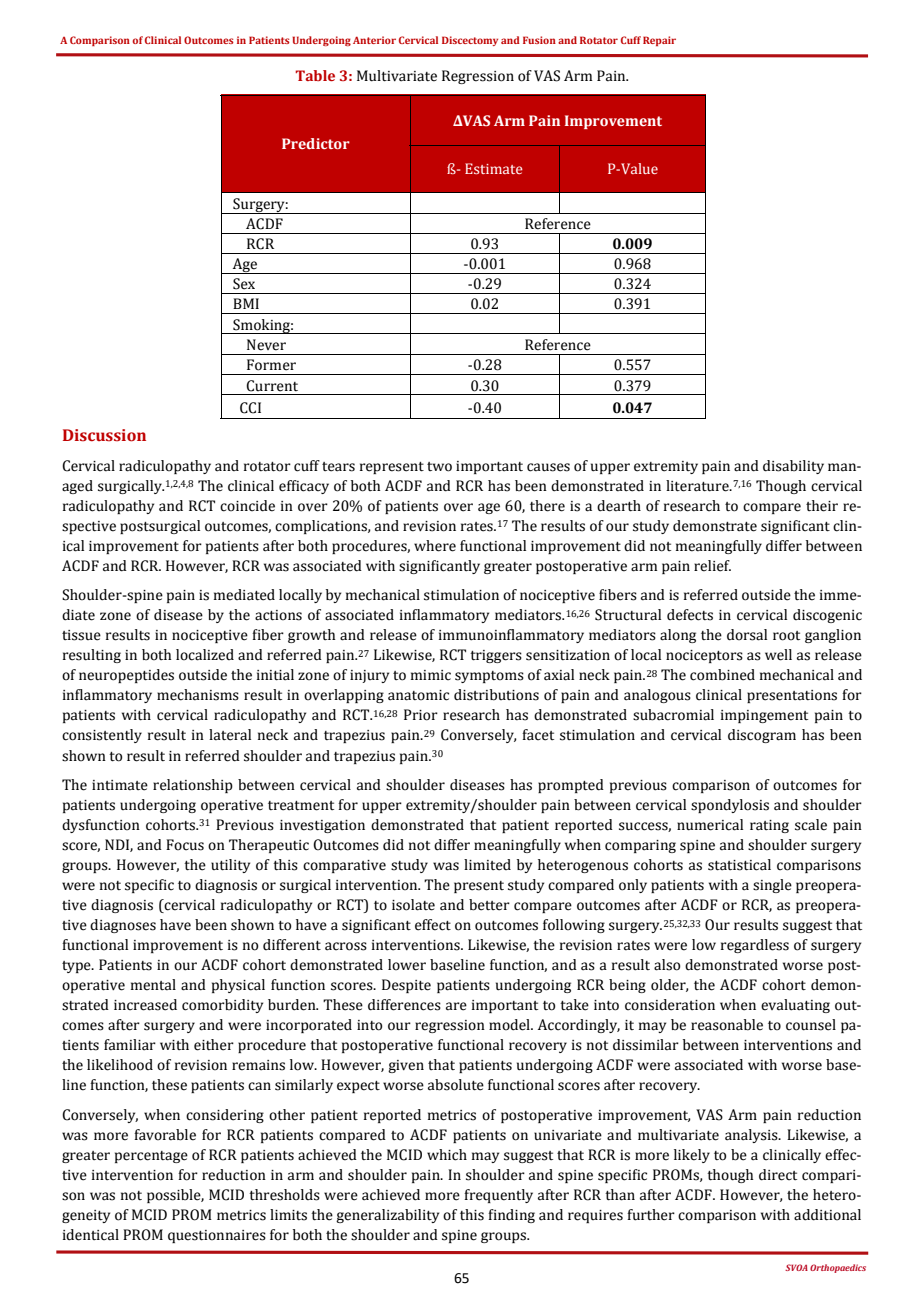 This screenshot has width=924, height=1308. Describe the element at coordinates (511, 1216) in the screenshot. I see `finding` at that location.
